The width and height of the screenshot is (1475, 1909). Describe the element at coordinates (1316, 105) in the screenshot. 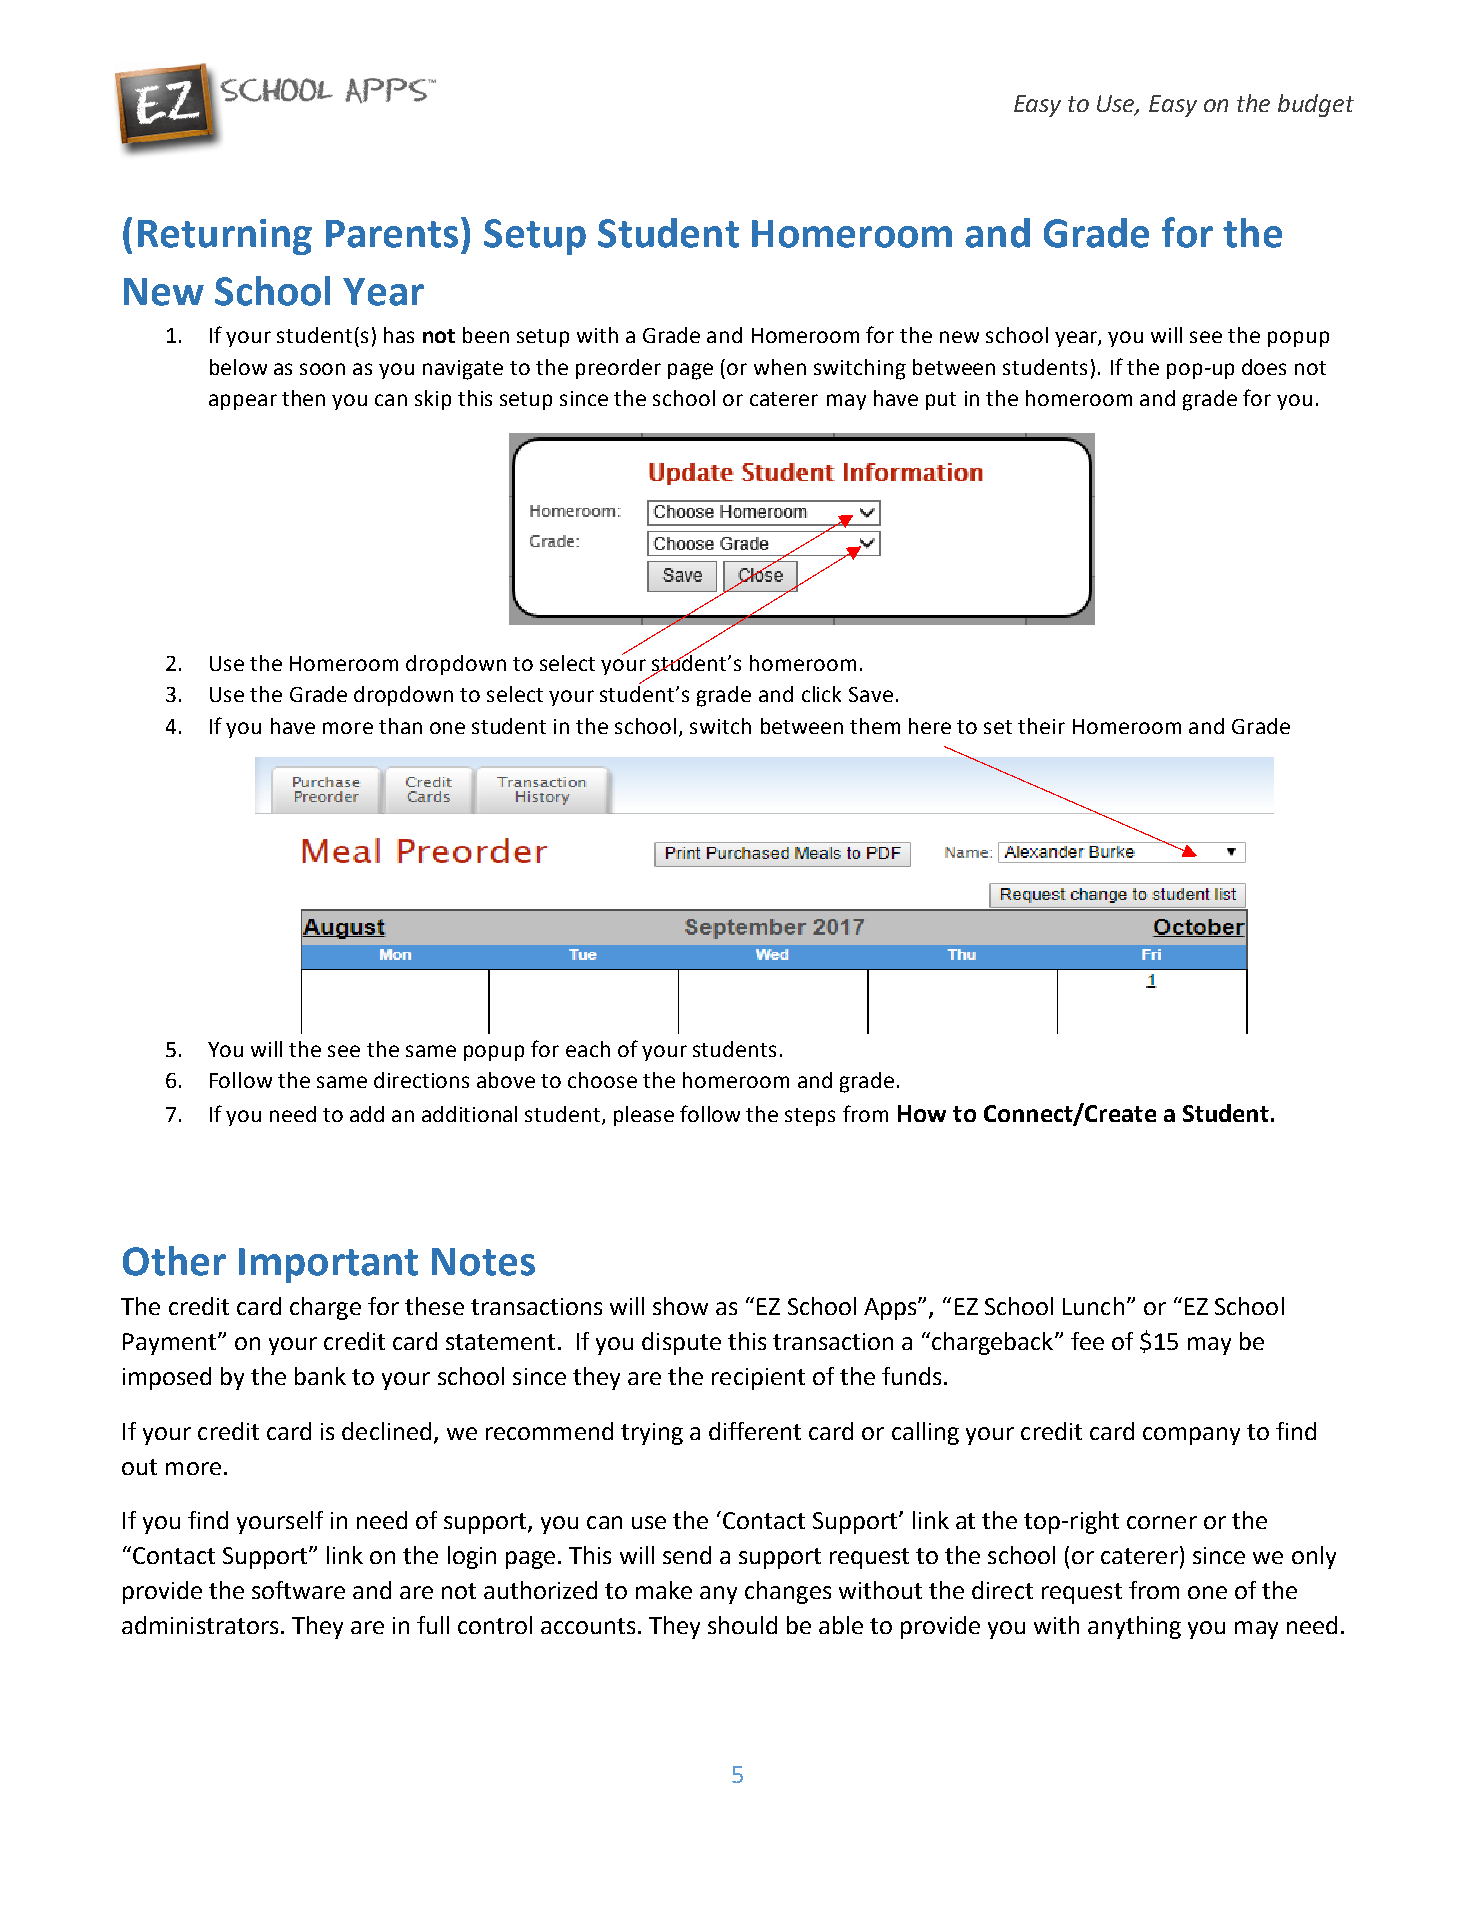

I see `budget` at that location.
